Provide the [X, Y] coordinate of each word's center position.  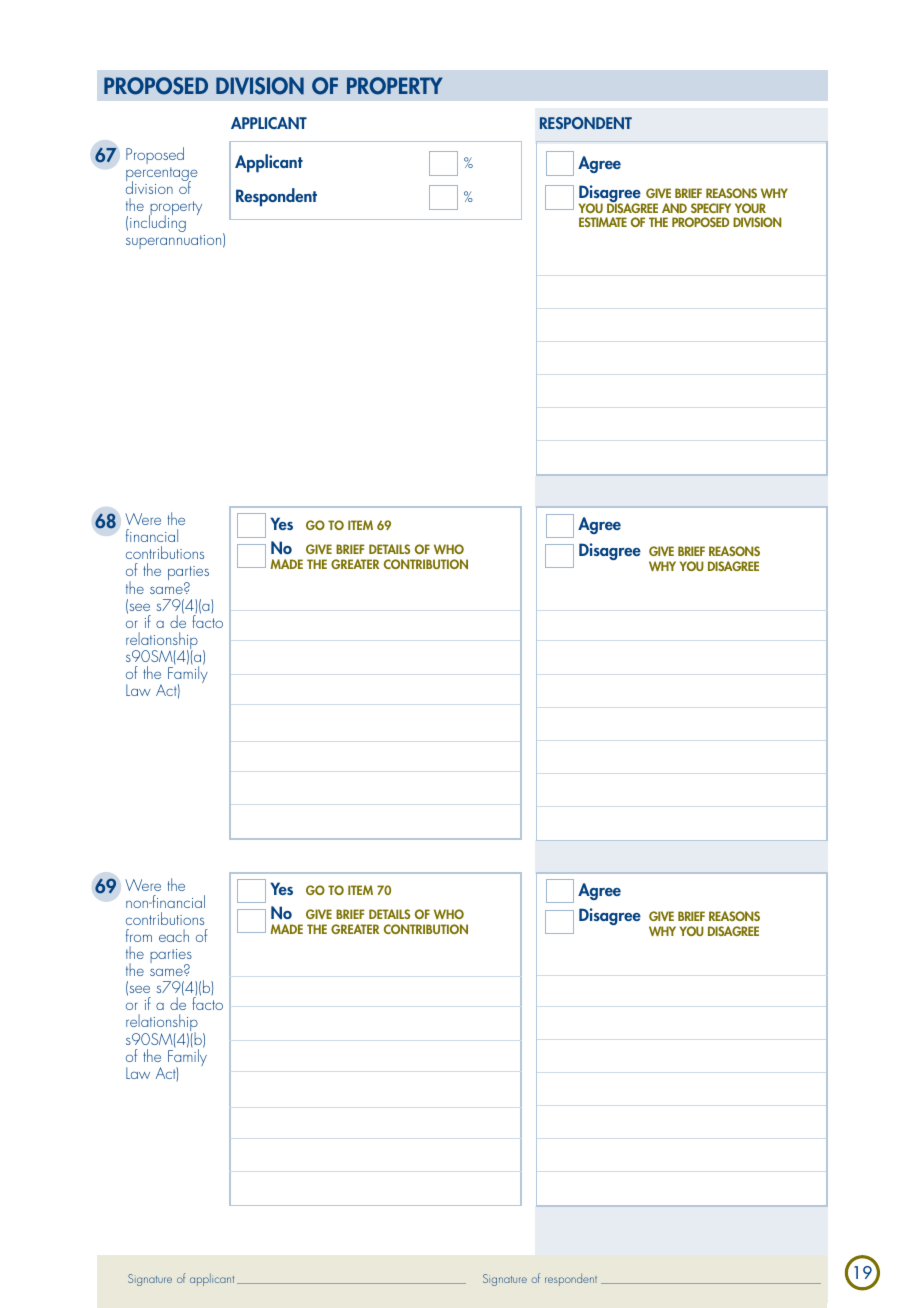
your [750, 208]
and [674, 208]
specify [711, 208]
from [139, 935]
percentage [161, 175]
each [174, 935]
